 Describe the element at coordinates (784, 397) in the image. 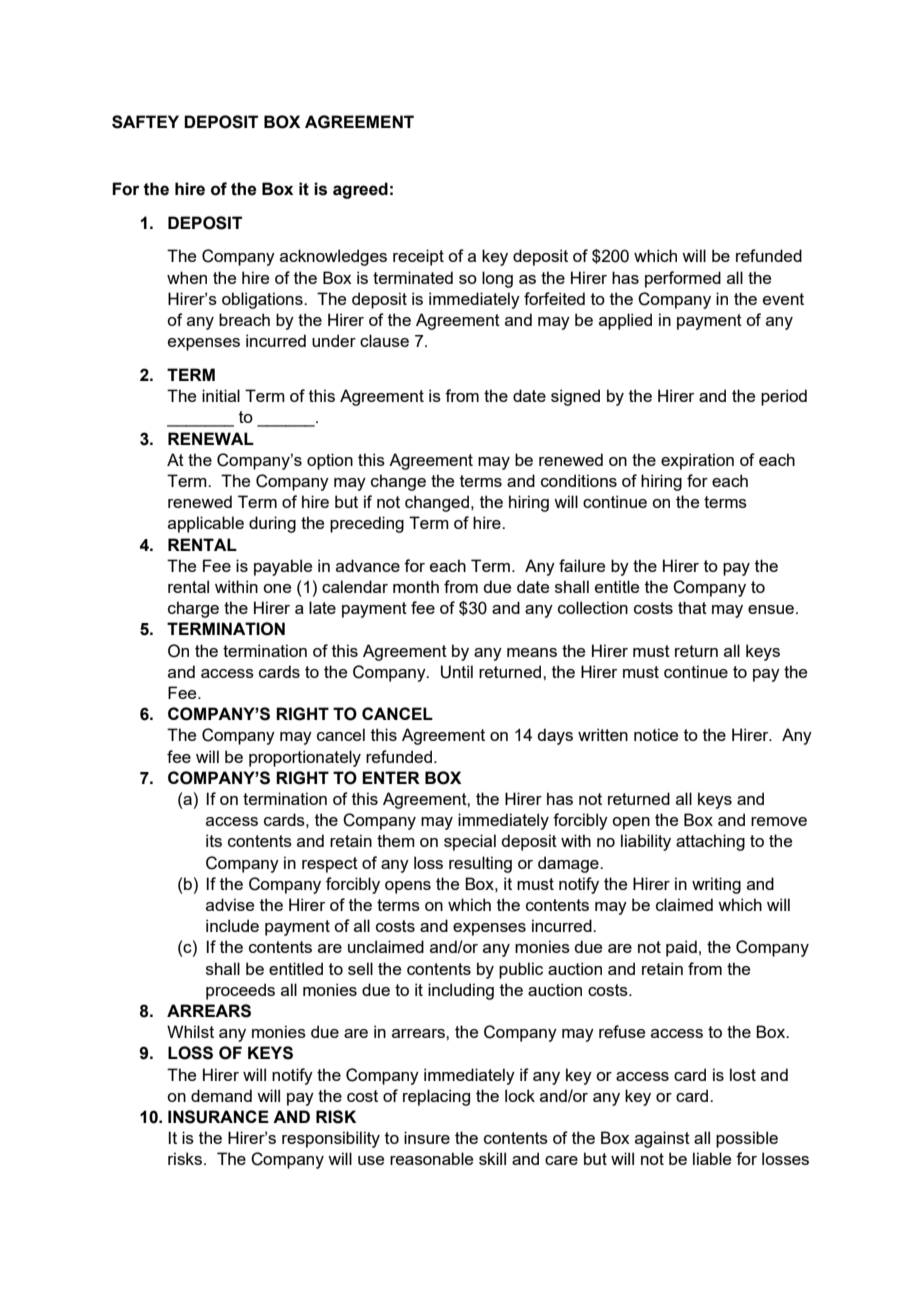

I see `period` at that location.
